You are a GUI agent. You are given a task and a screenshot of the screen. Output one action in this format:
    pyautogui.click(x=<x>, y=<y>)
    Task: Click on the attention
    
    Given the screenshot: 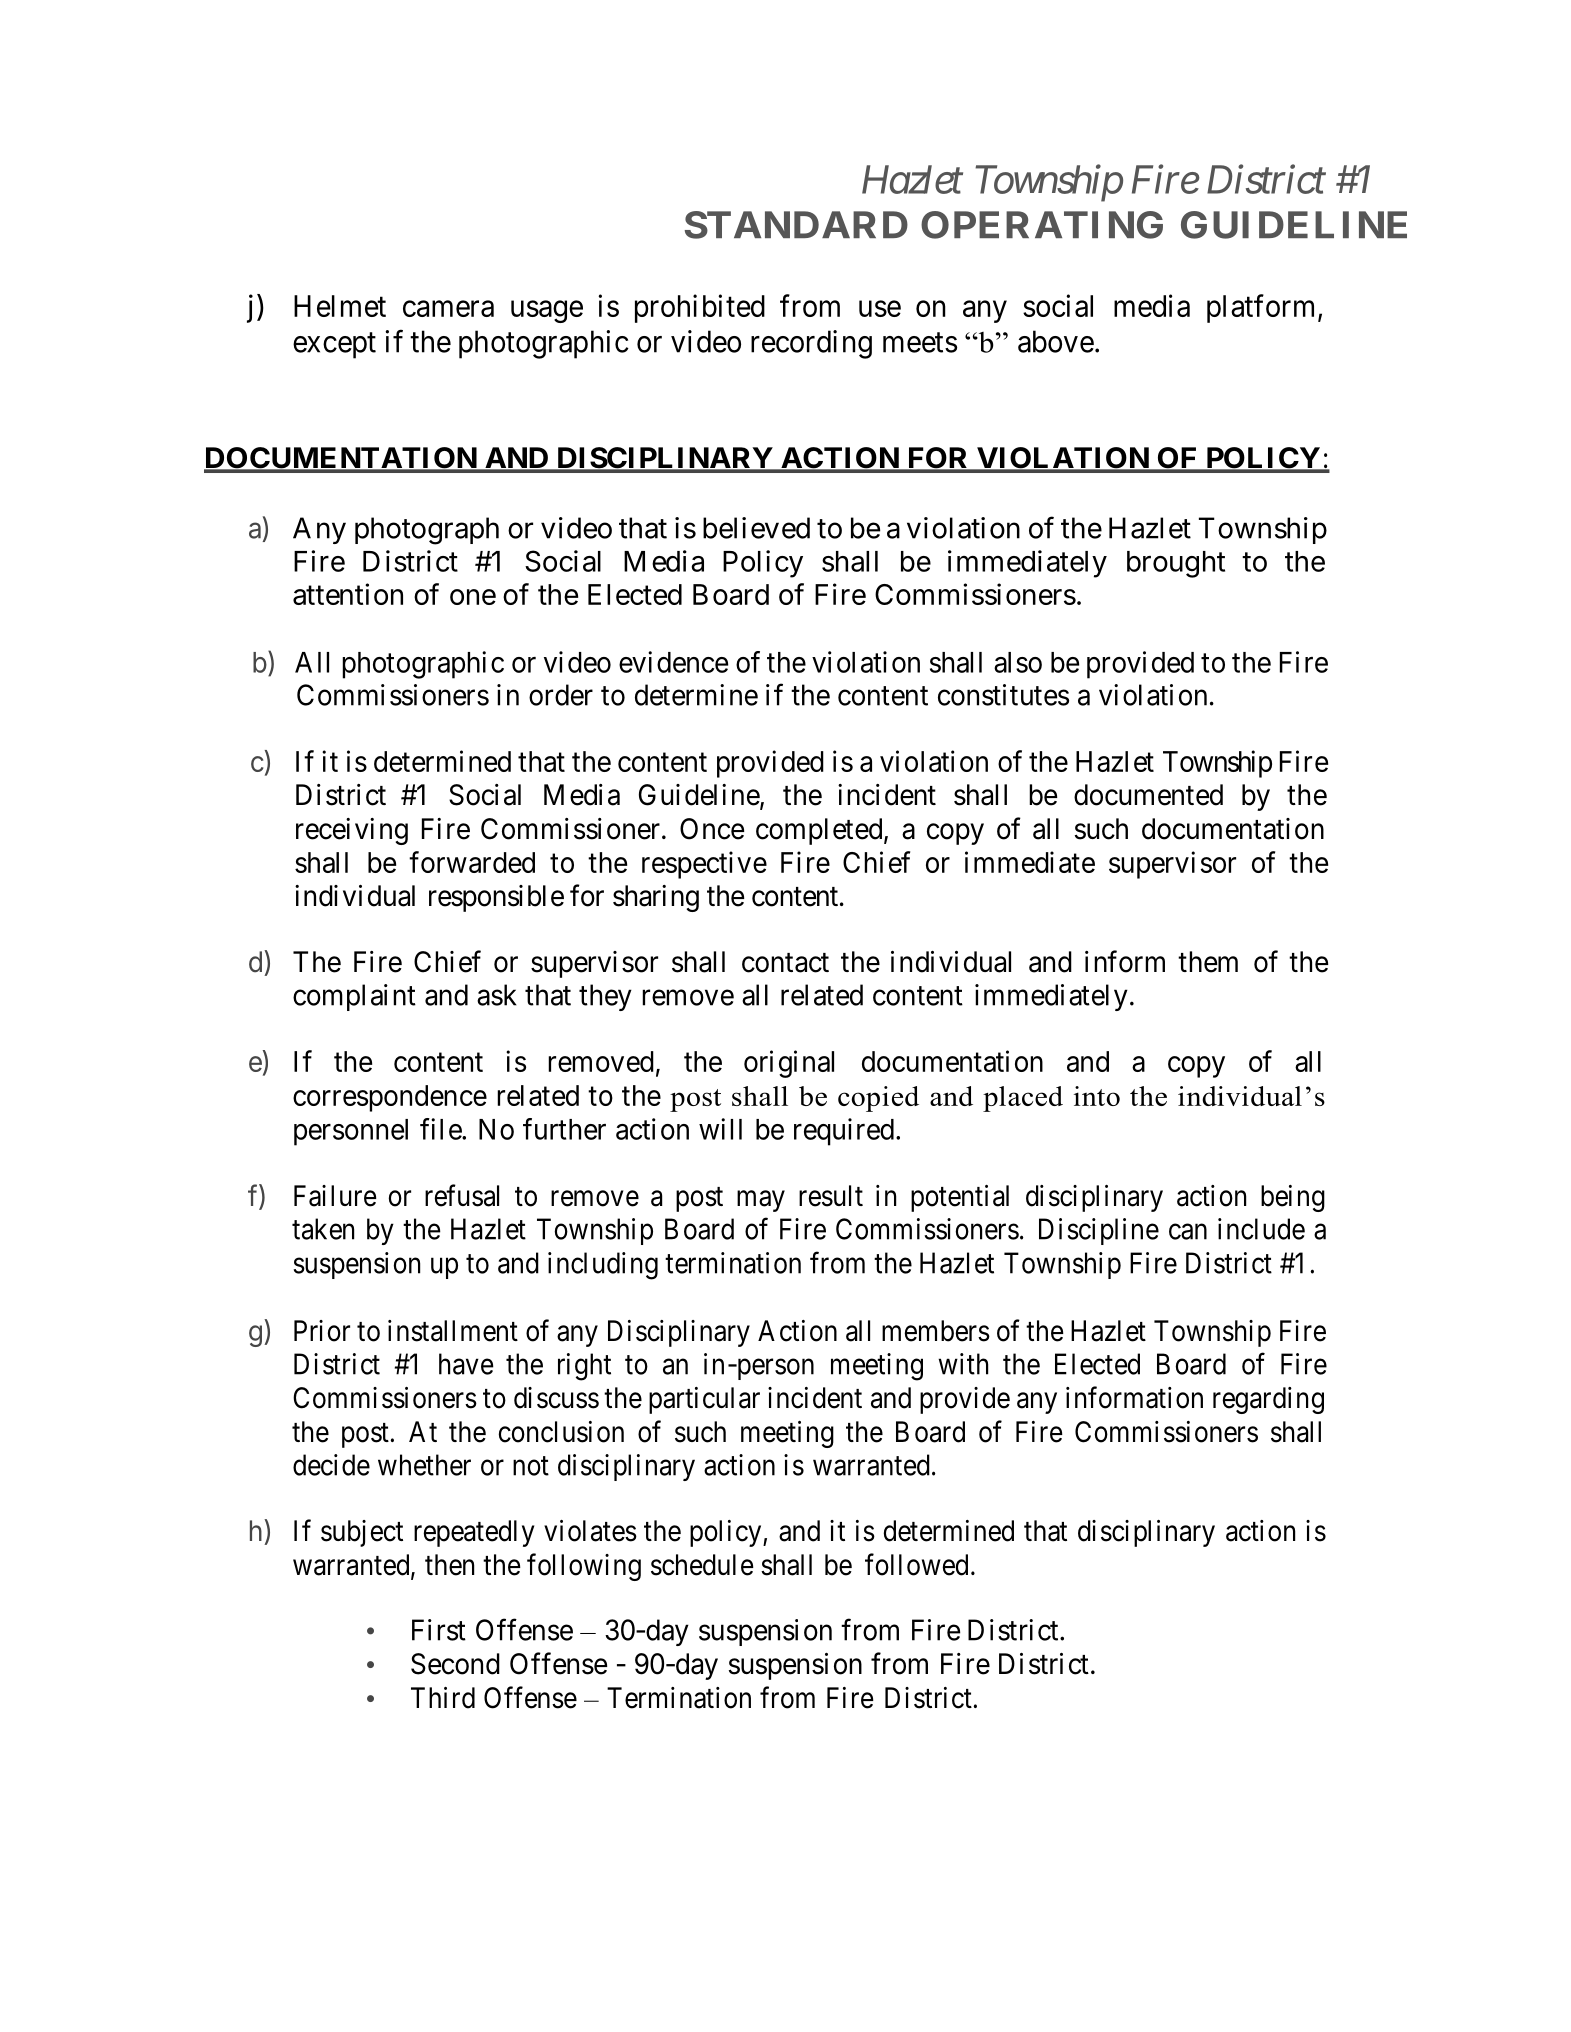 What is the action you would take?
    pyautogui.click(x=348, y=594)
